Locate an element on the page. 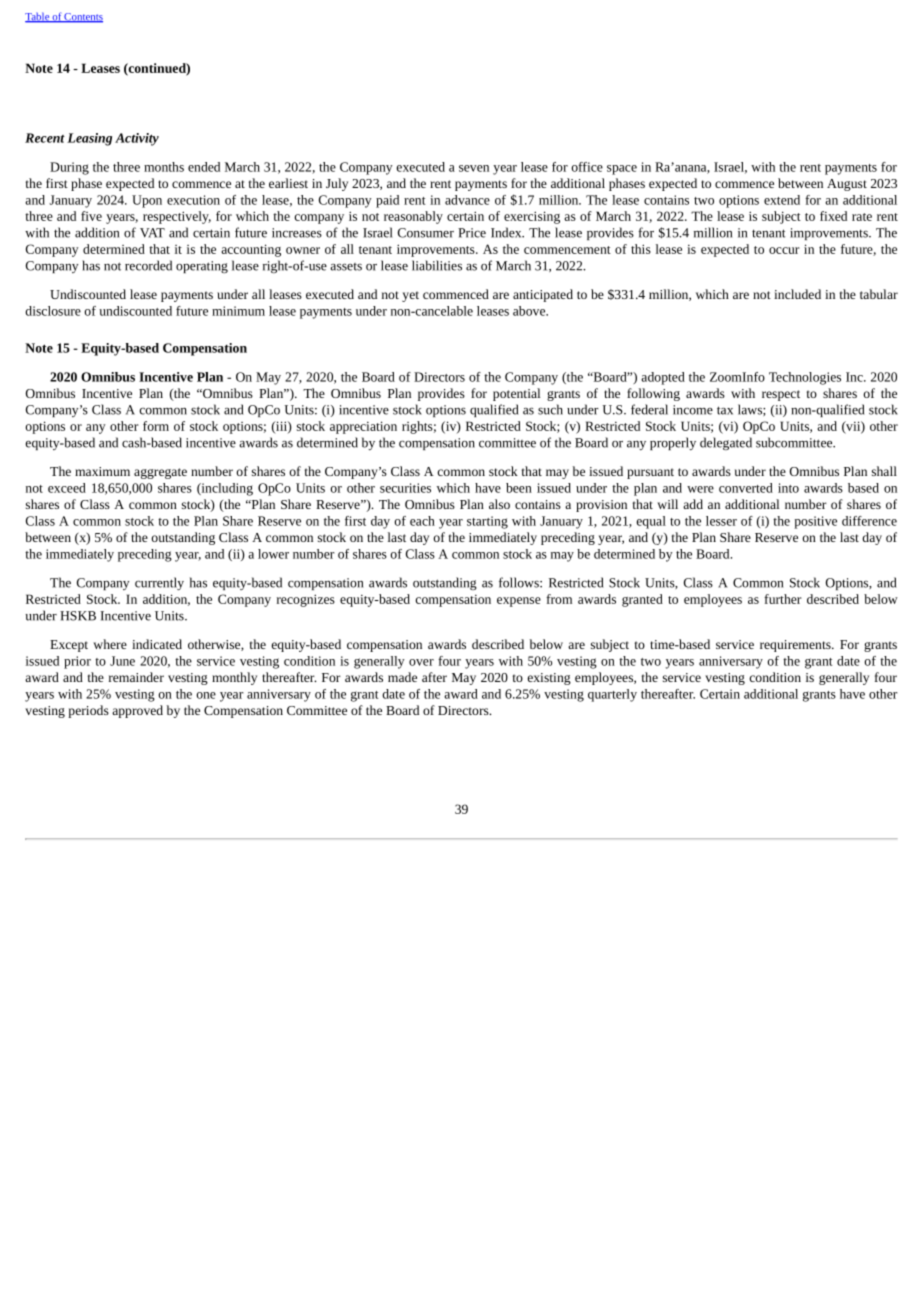 This image has height=1308, width=924. months is located at coordinates (164, 167).
